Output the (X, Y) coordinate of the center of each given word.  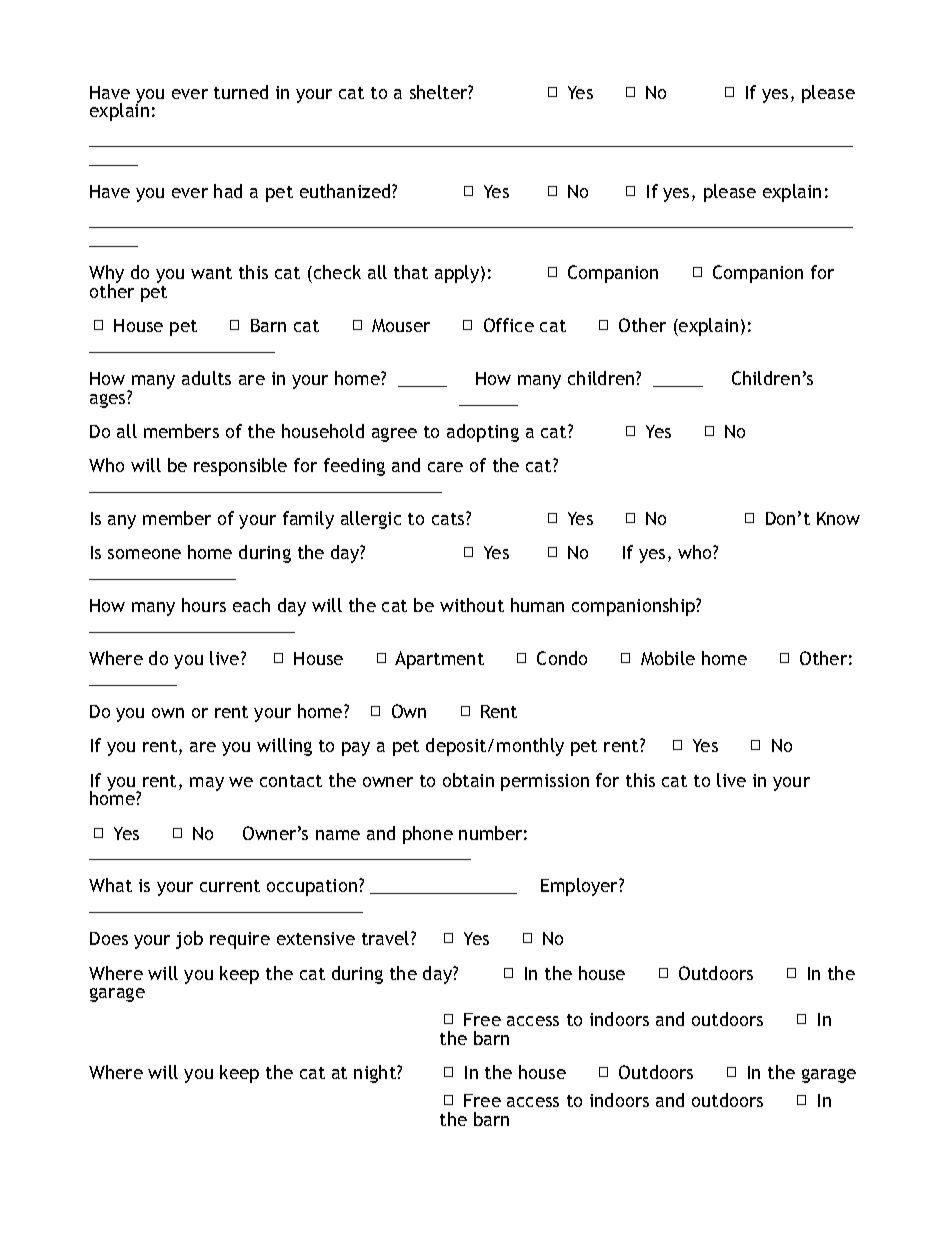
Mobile (668, 658)
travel (387, 938)
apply (458, 274)
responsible (240, 467)
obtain (468, 780)
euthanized (346, 191)
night (376, 1074)
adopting (483, 433)
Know (838, 518)
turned (241, 92)
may (207, 784)
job (189, 940)
